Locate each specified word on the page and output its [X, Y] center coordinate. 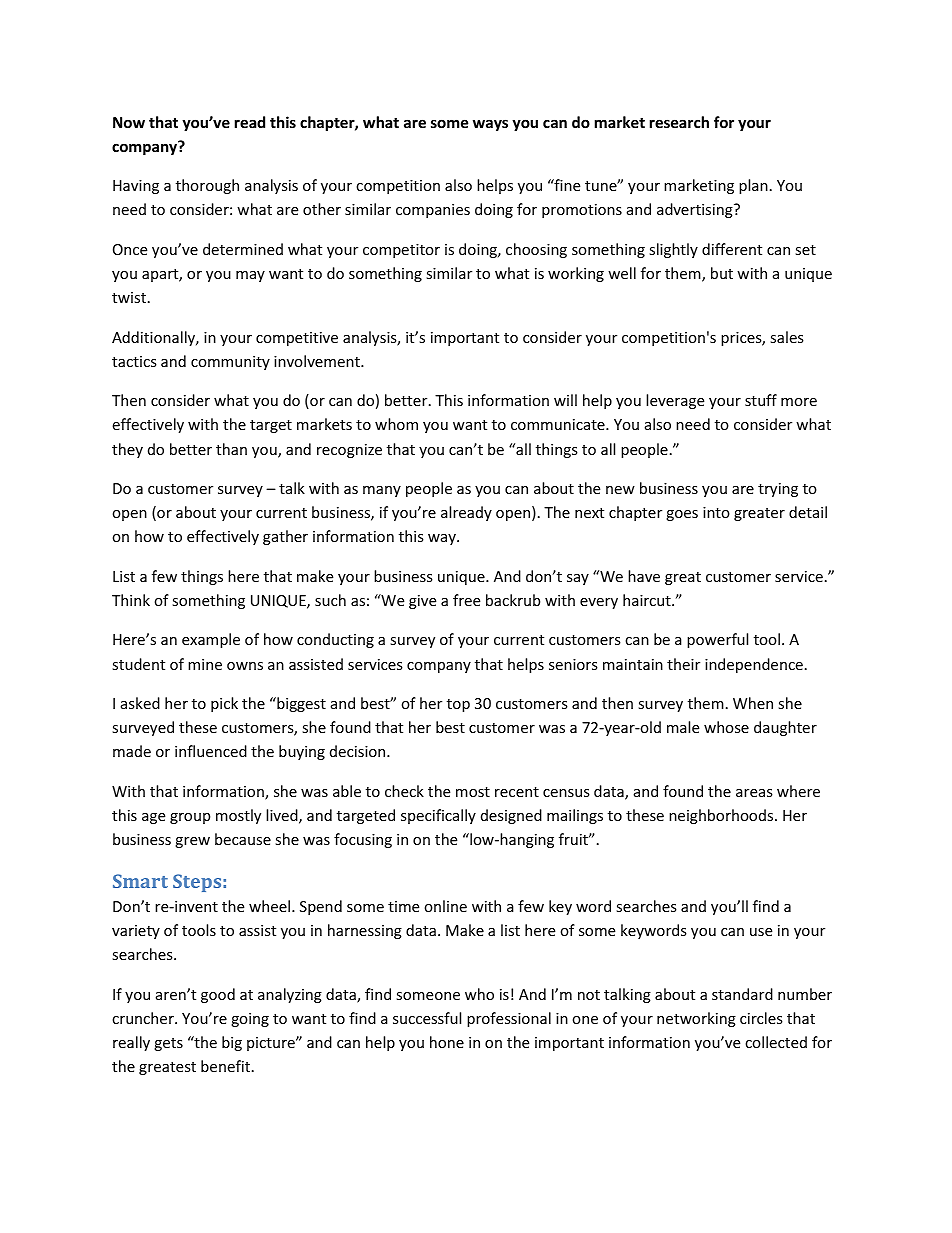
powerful [717, 640]
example [211, 640]
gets [168, 1044]
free [466, 600]
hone [447, 1042]
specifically [438, 816]
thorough [207, 186]
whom [396, 424]
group [190, 818]
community [230, 363]
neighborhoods [722, 816]
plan [753, 186]
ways [490, 125]
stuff [761, 400]
